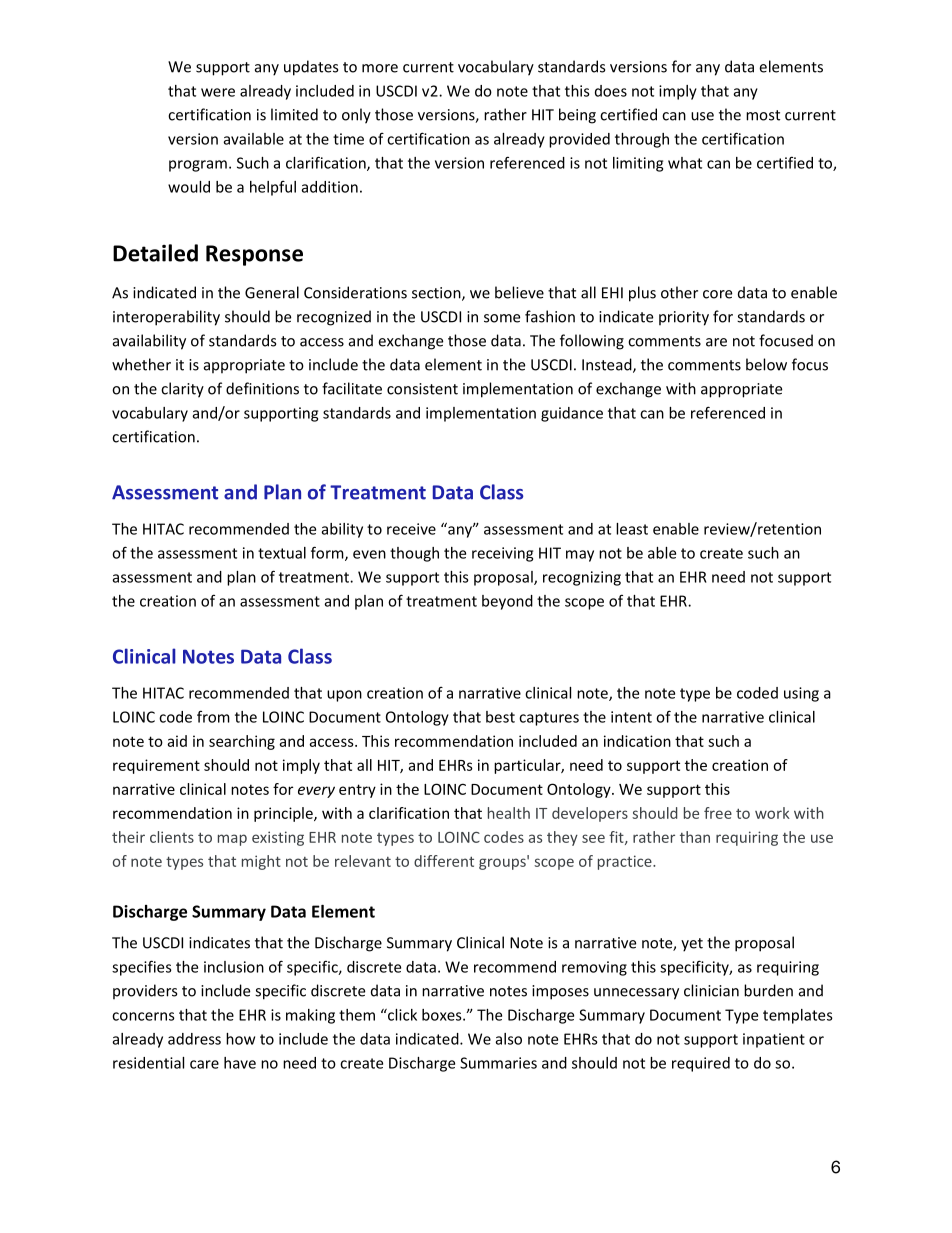 The image size is (952, 1233). What do you see at coordinates (502, 318) in the page?
I see `some` at bounding box center [502, 318].
